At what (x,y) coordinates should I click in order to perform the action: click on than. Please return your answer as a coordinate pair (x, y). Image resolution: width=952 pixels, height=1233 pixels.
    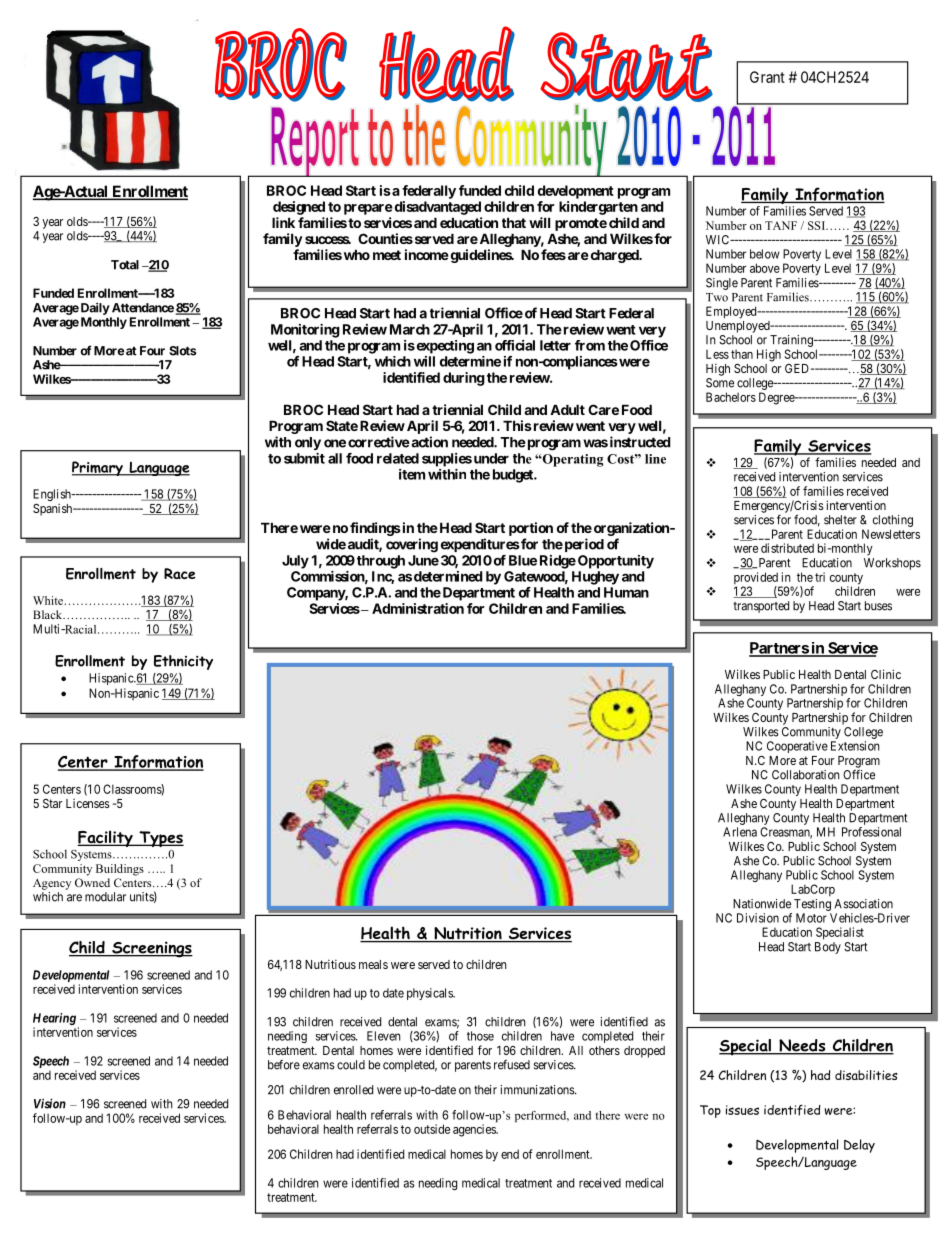
    Looking at the image, I should click on (742, 354).
